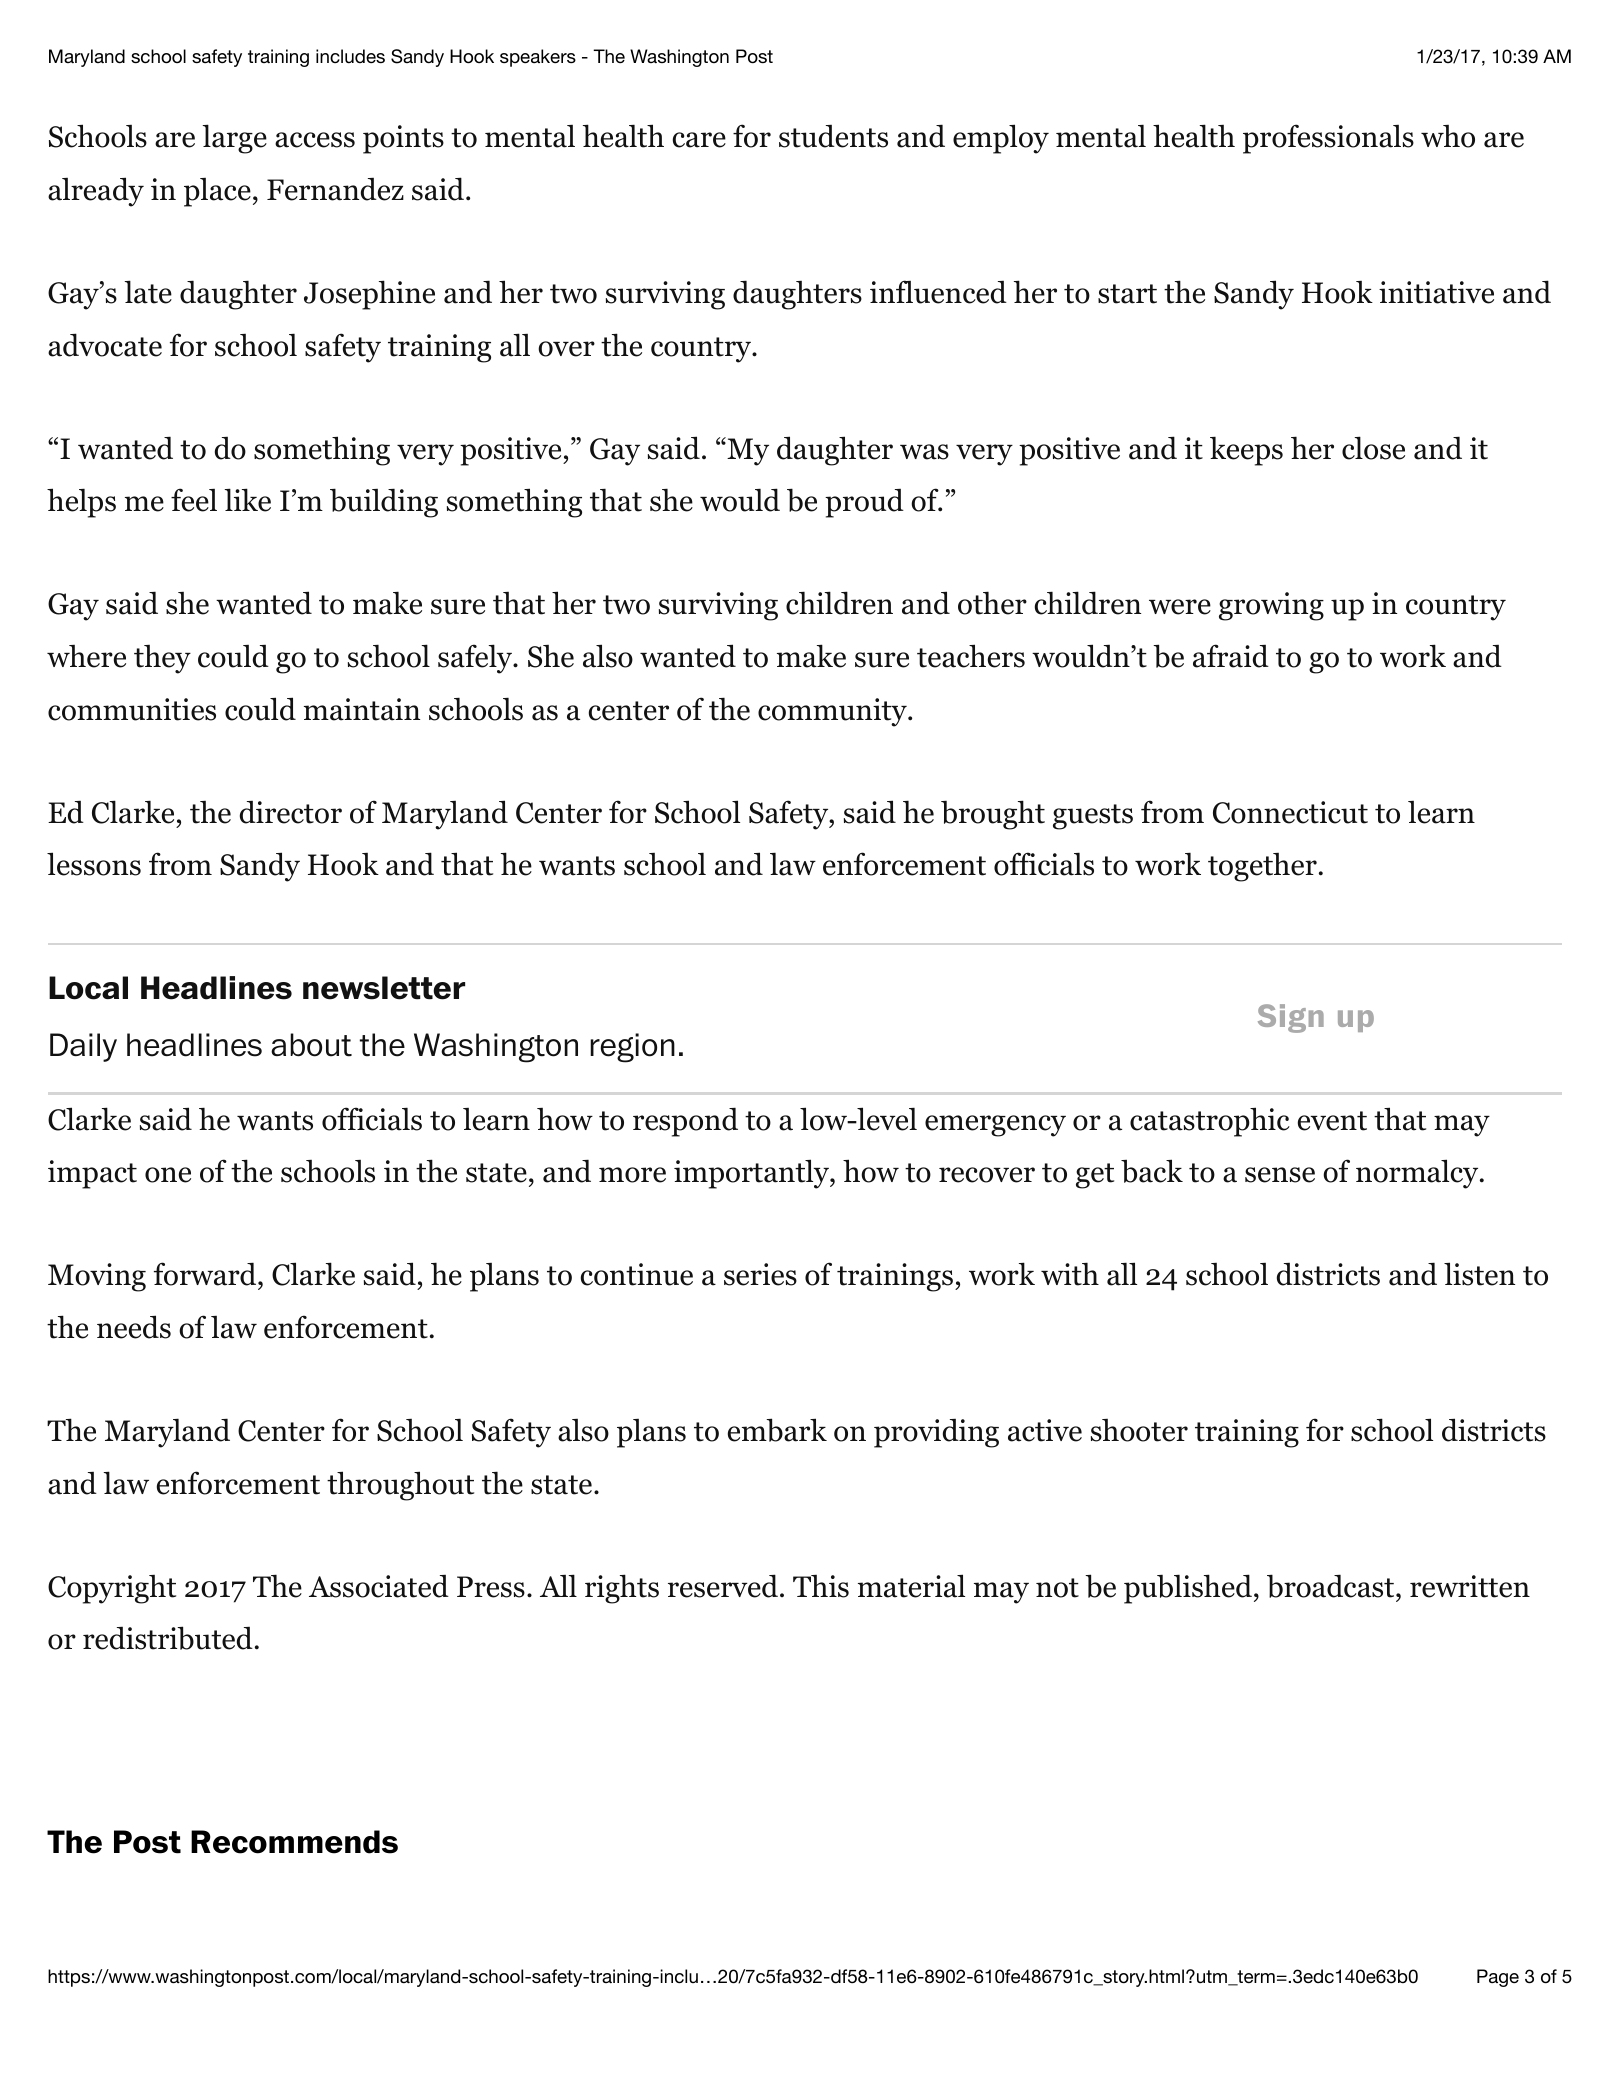  I want to click on Page, so click(1498, 1978).
